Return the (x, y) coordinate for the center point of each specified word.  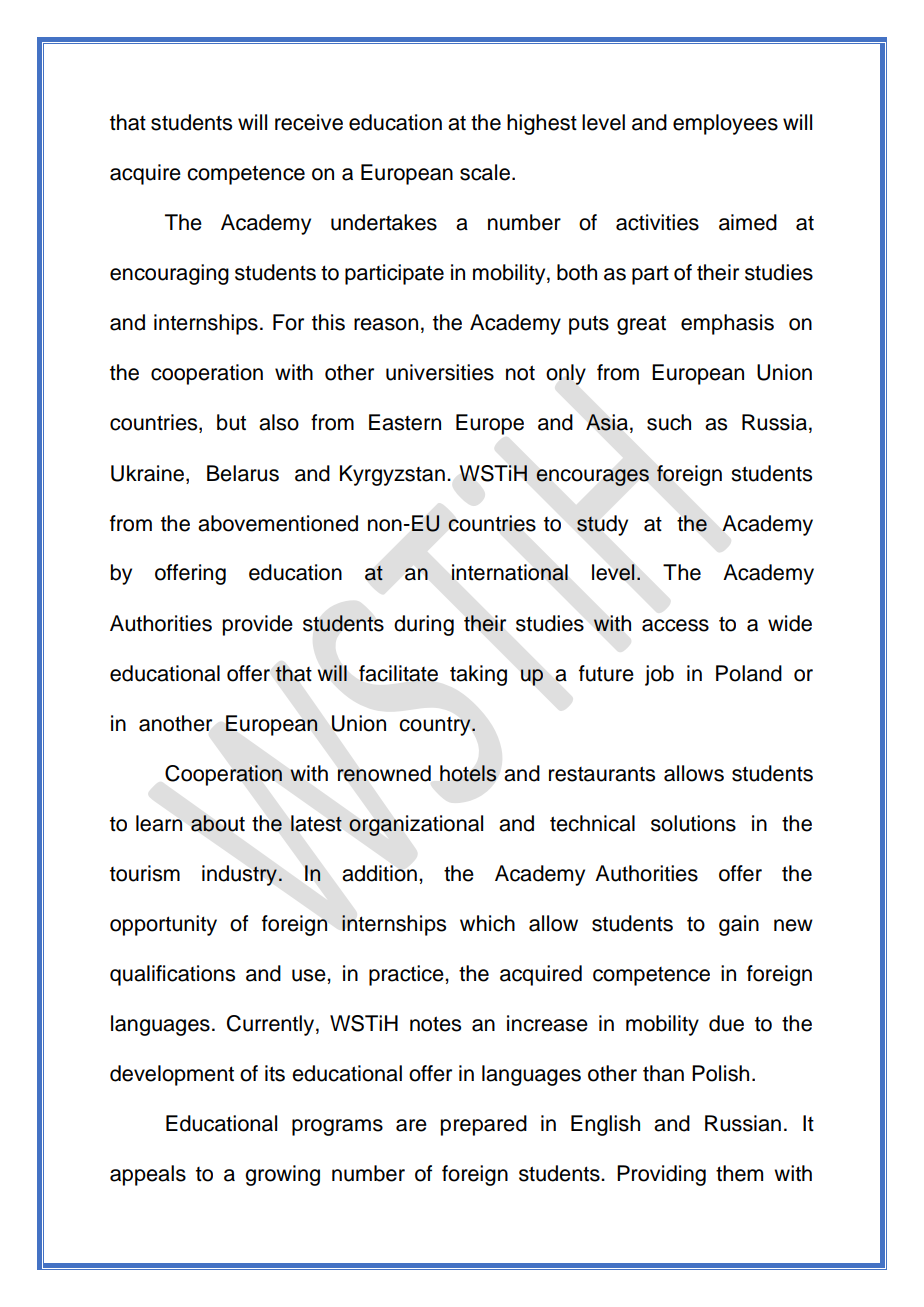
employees (725, 124)
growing (282, 1175)
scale (485, 172)
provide (258, 625)
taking (478, 675)
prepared (484, 1125)
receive (309, 122)
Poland (749, 673)
